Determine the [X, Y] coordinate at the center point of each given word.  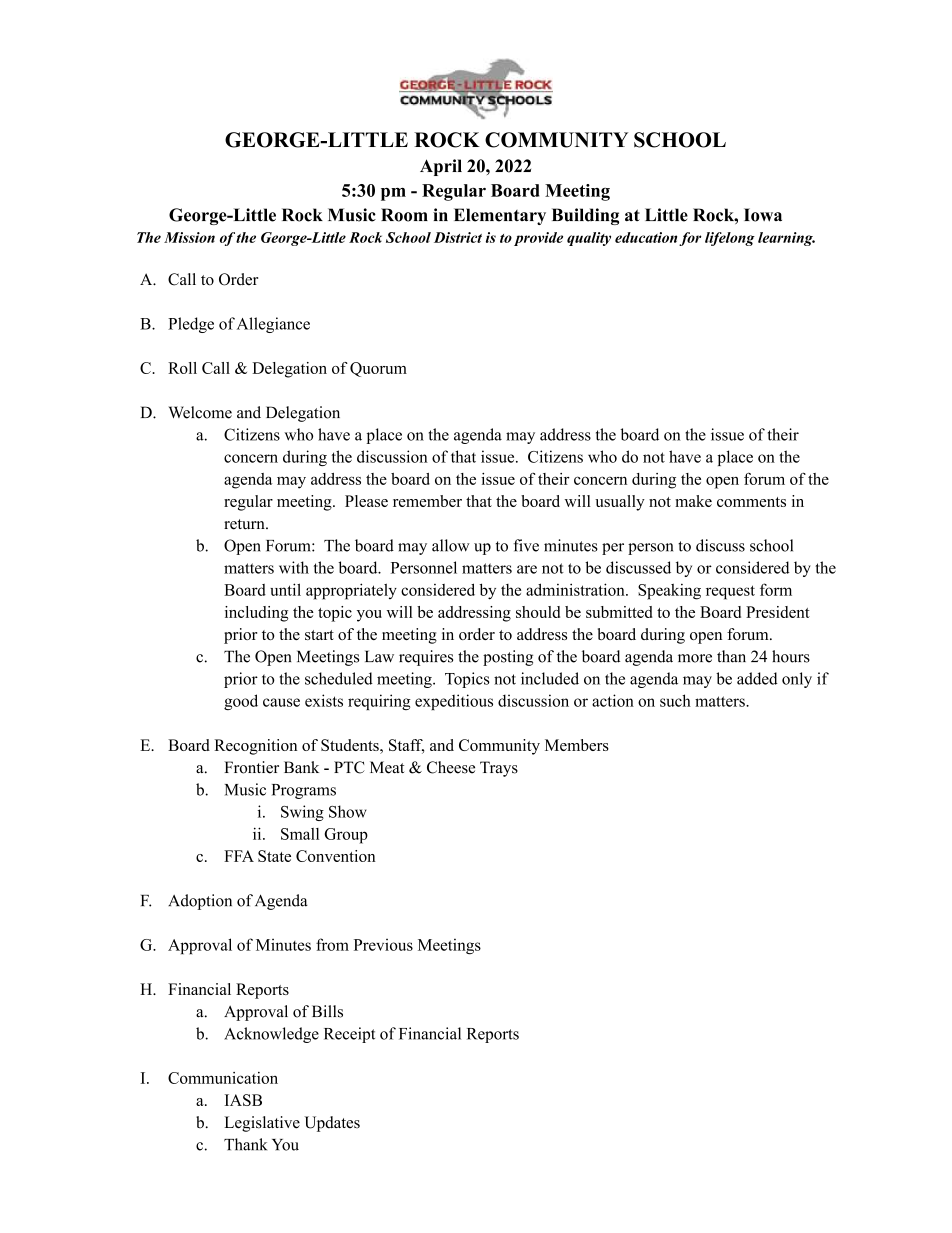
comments [751, 502]
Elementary [500, 216]
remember [427, 501]
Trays [499, 769]
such [675, 700]
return [245, 524]
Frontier [251, 767]
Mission [189, 237]
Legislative [262, 1124]
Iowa [763, 215]
